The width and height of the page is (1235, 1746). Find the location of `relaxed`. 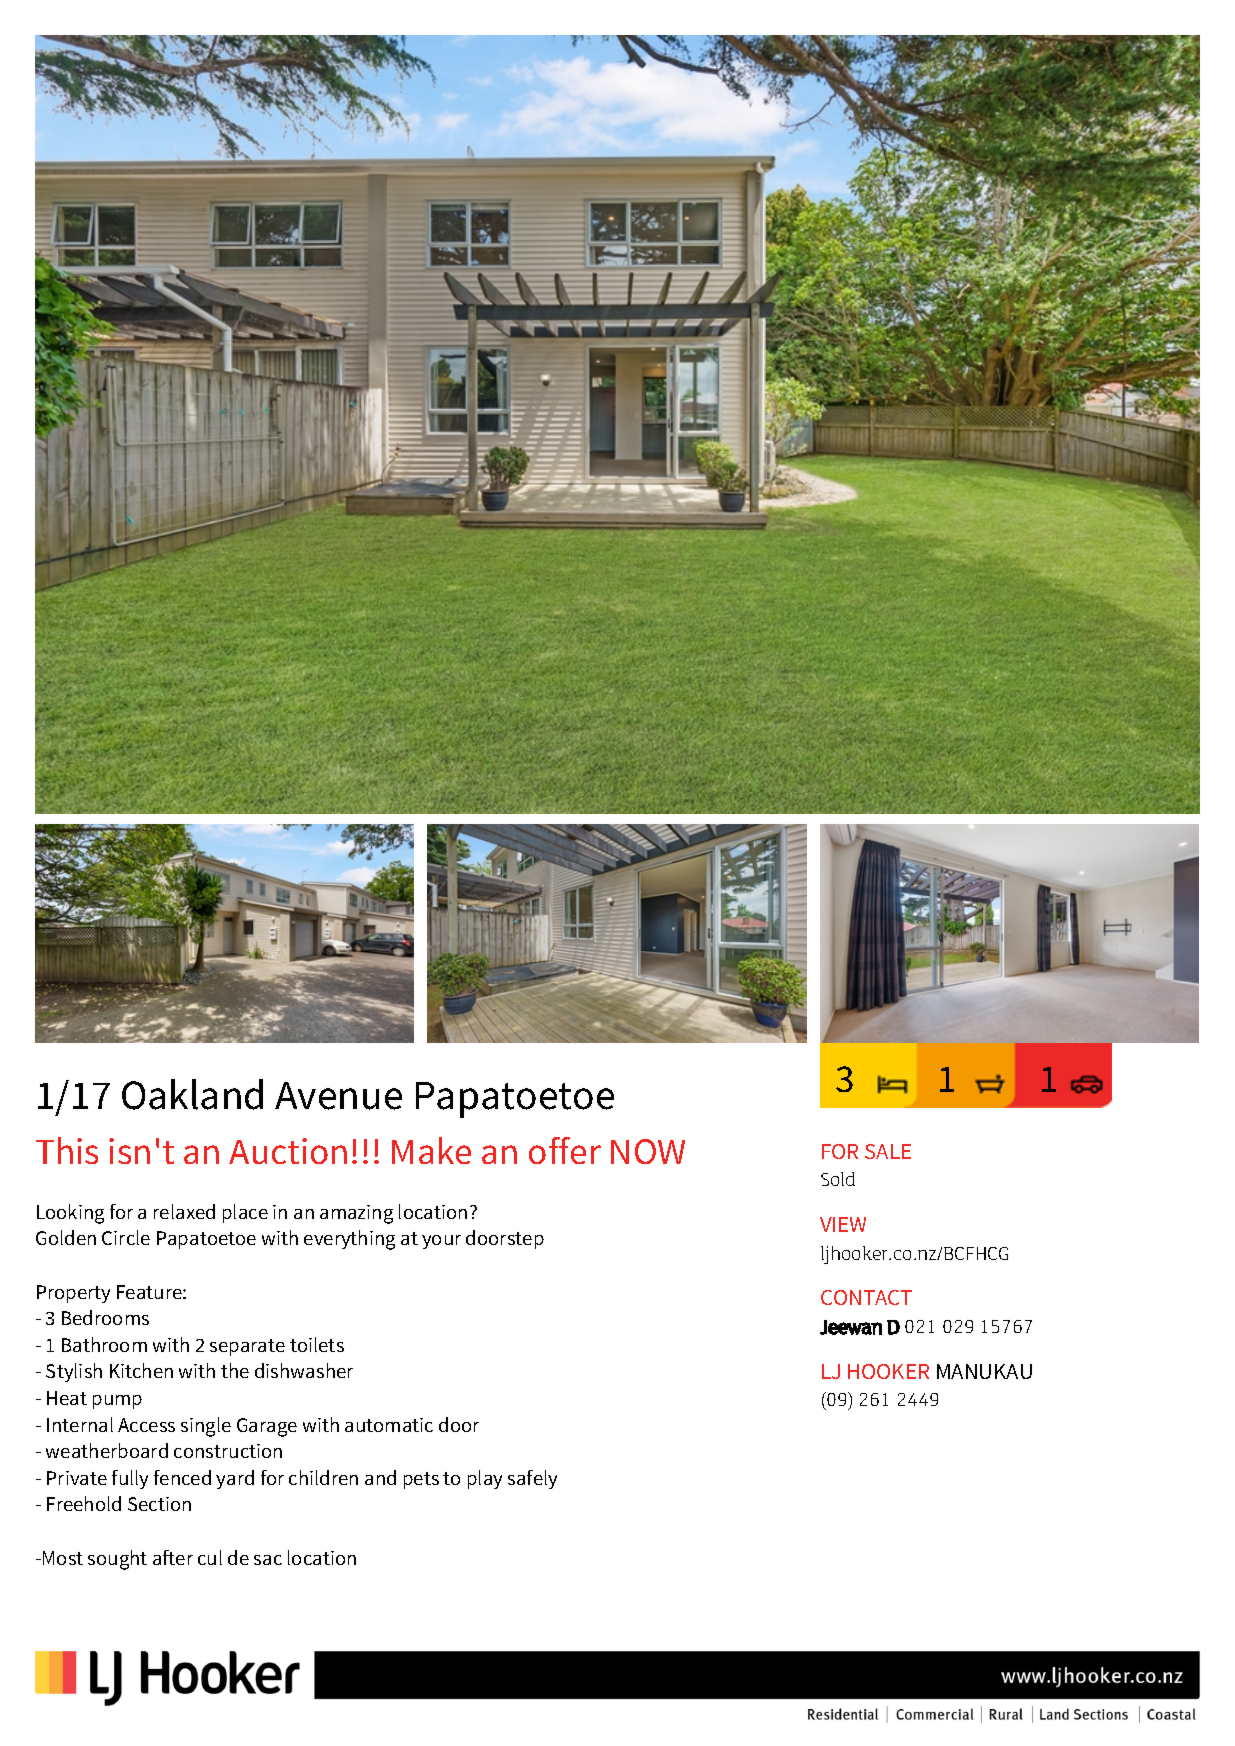

relaxed is located at coordinates (184, 1211).
